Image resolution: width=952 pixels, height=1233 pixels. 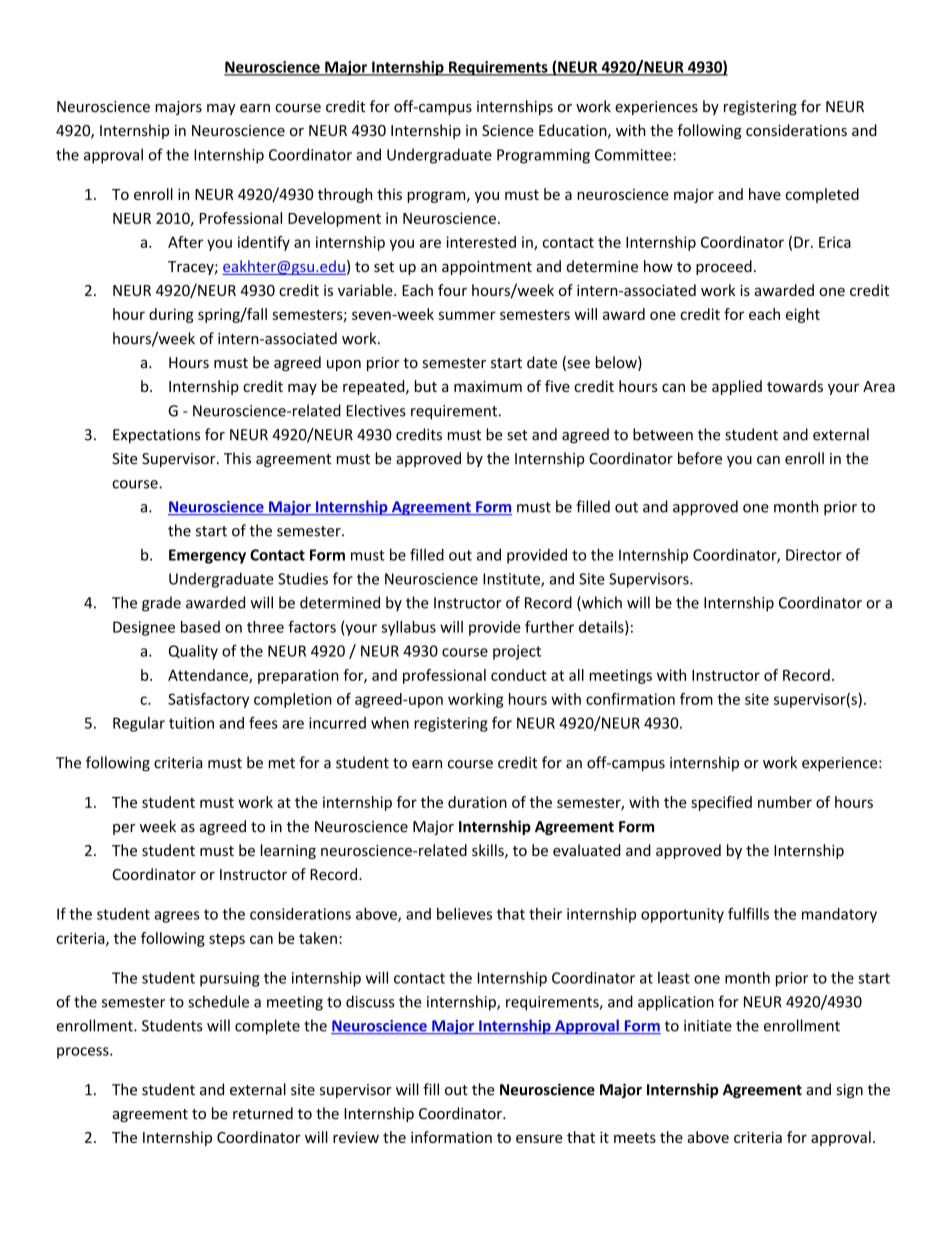 What do you see at coordinates (481, 242) in the screenshot?
I see `interested` at bounding box center [481, 242].
